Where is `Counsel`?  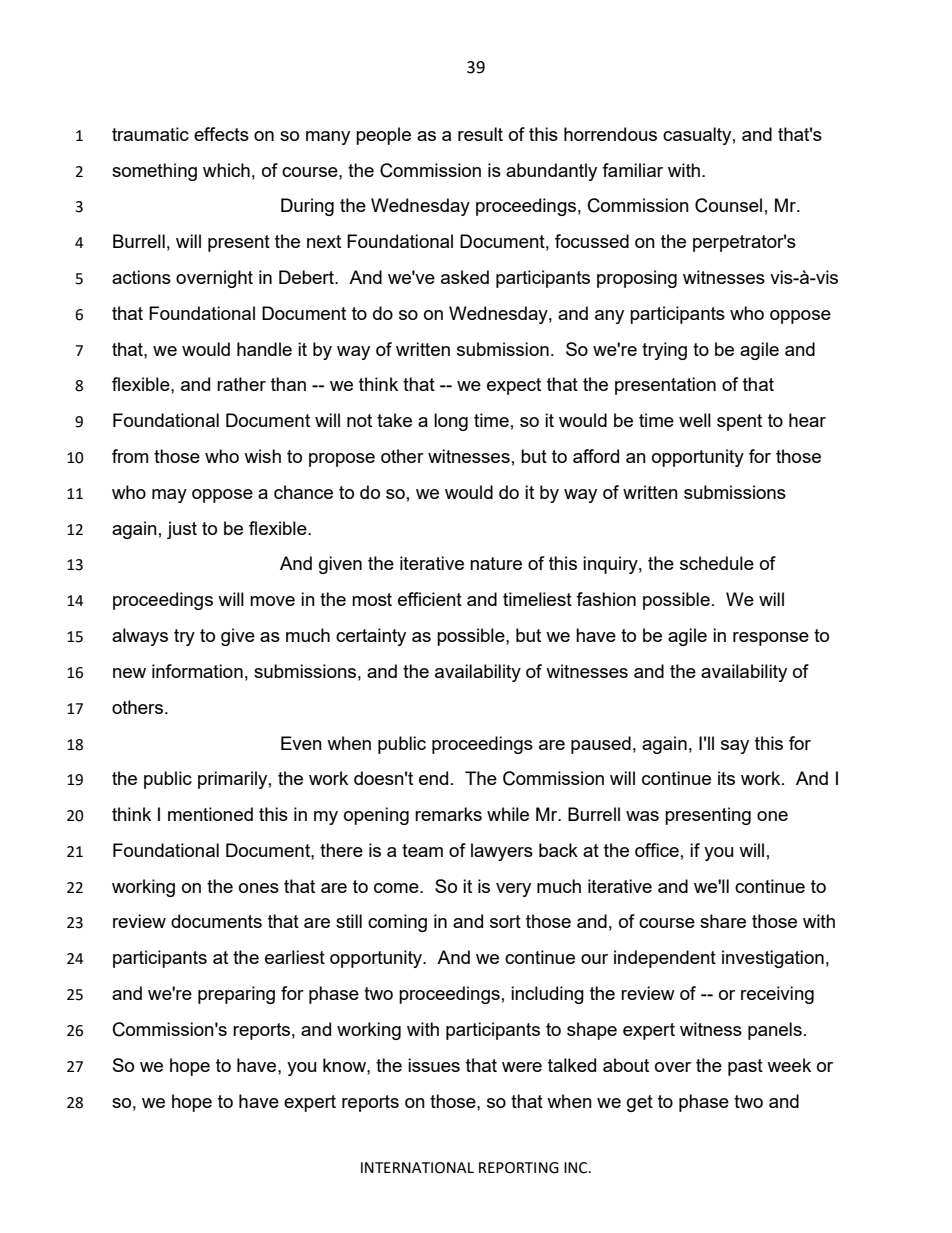
Counsel is located at coordinates (728, 205).
